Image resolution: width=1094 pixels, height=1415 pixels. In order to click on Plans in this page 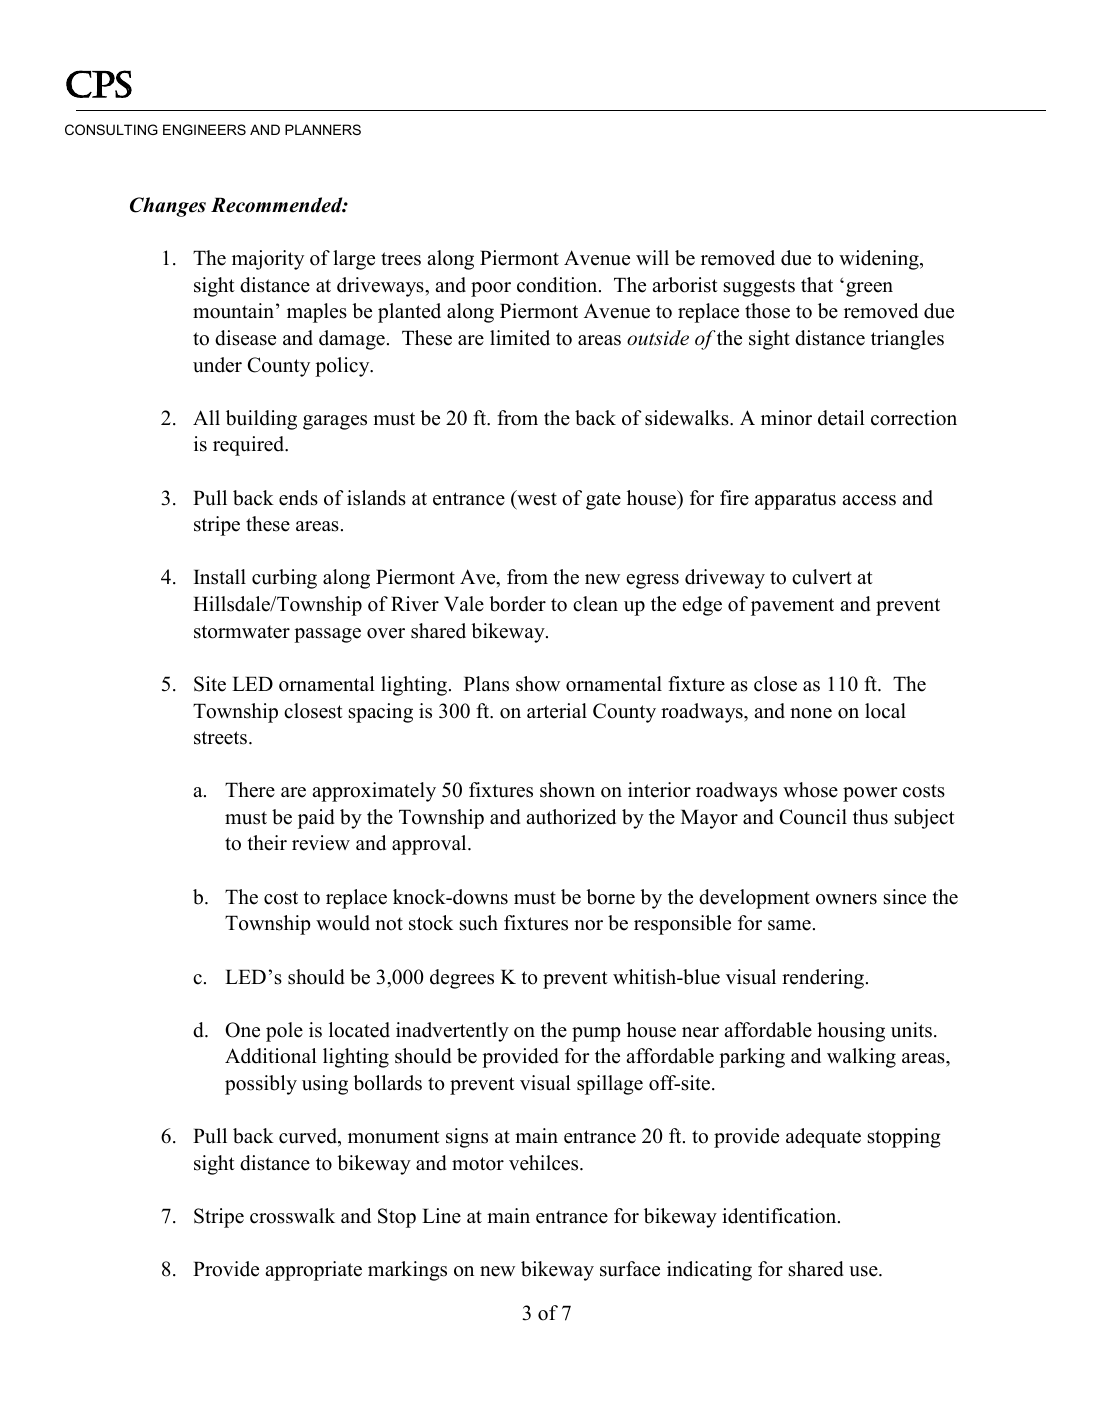, I will do `click(486, 684)`.
